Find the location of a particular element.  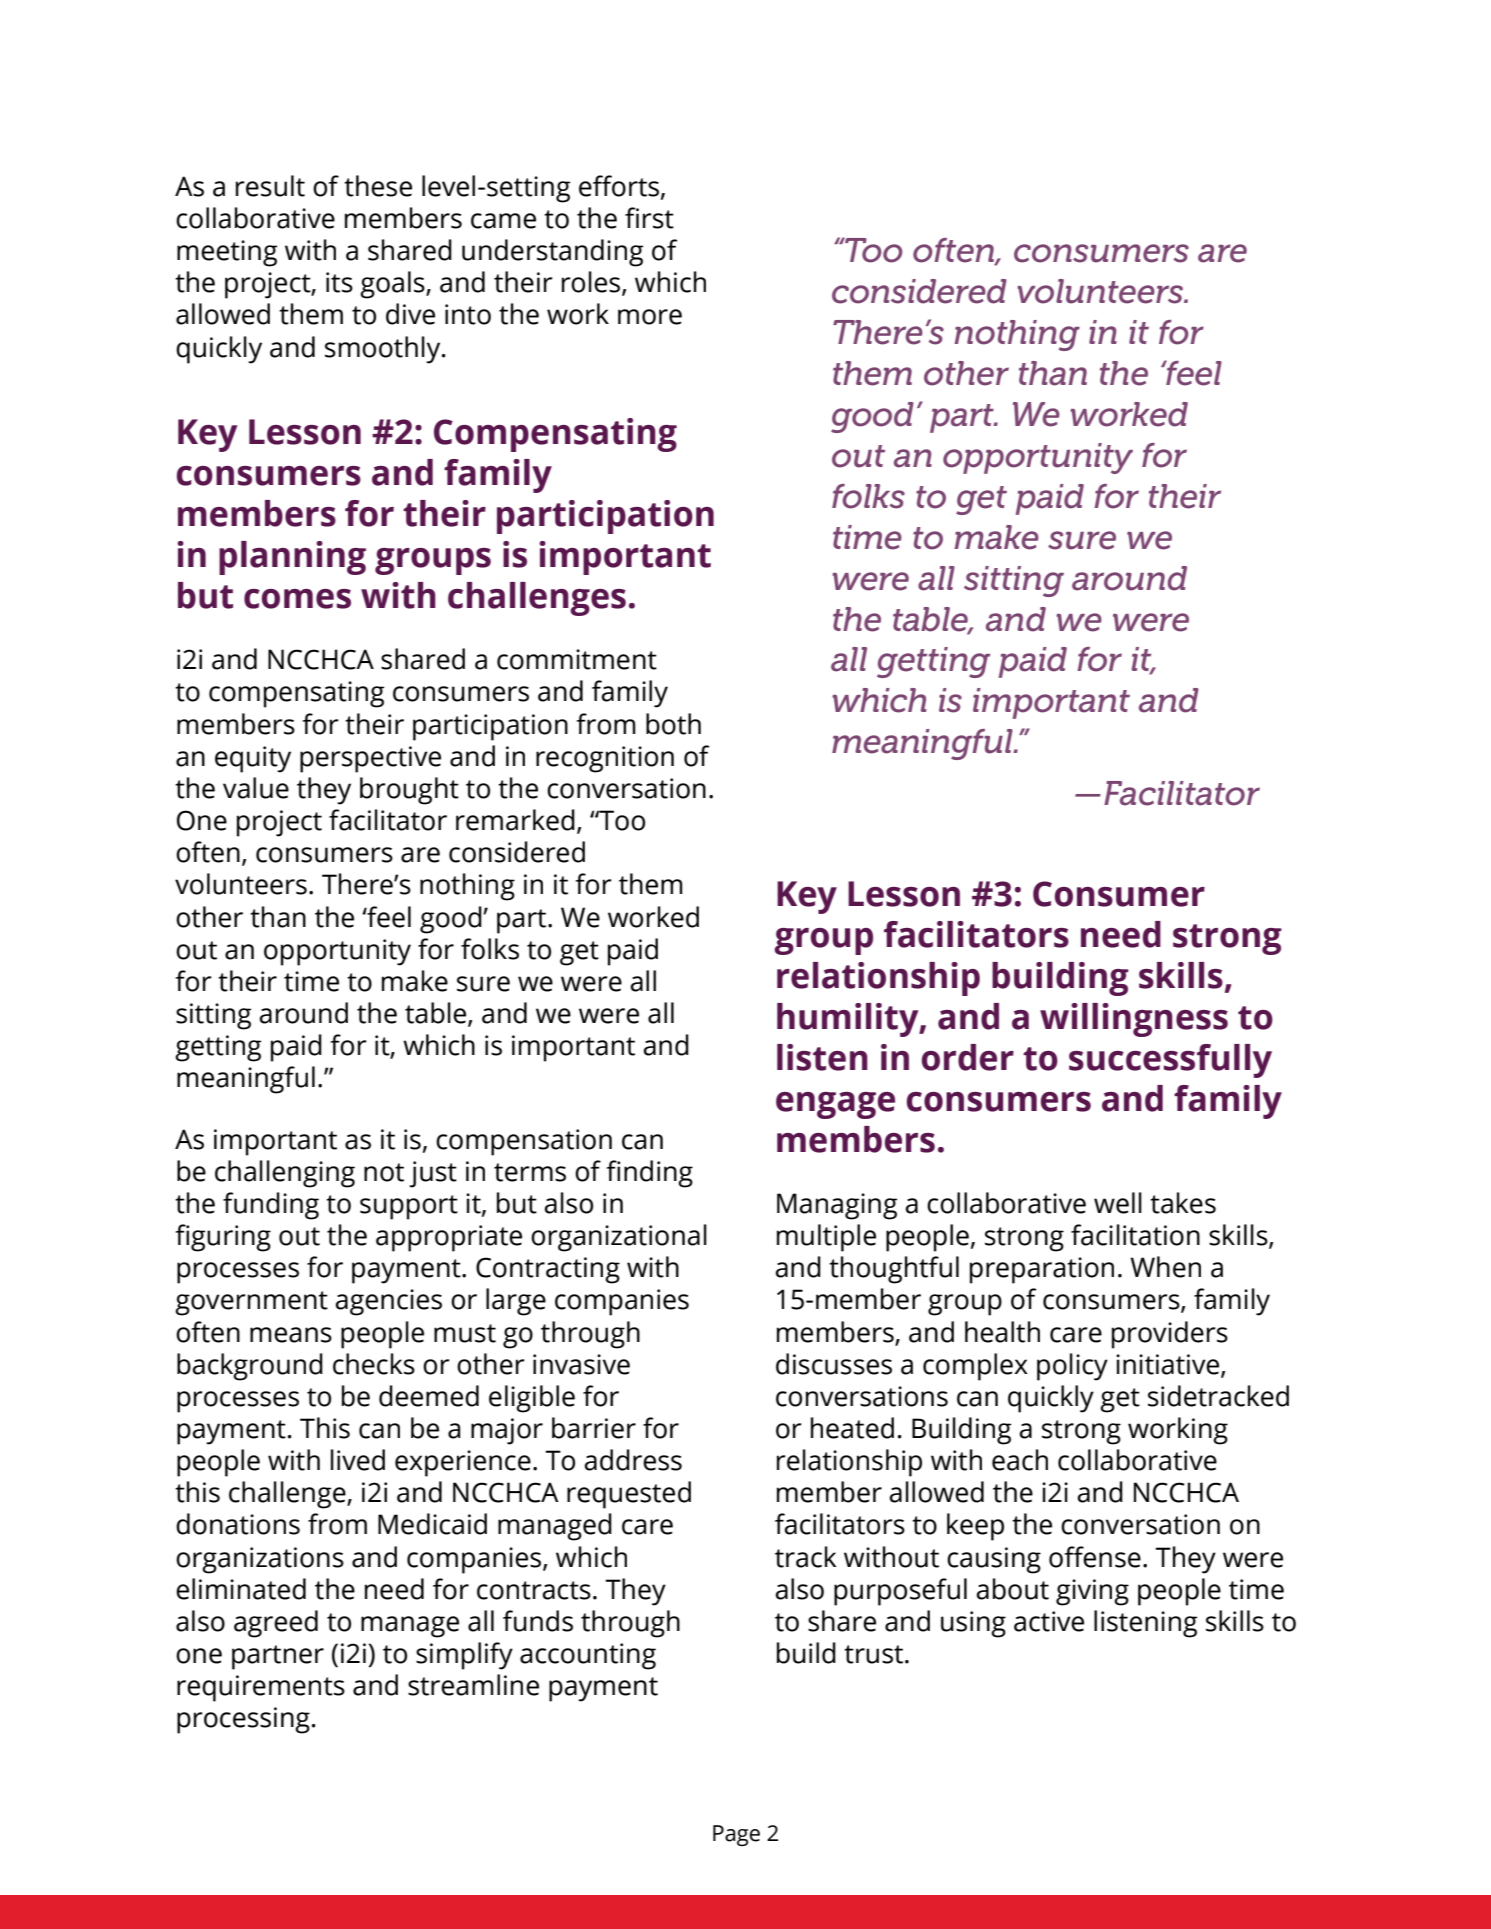

processing is located at coordinates (243, 1720).
